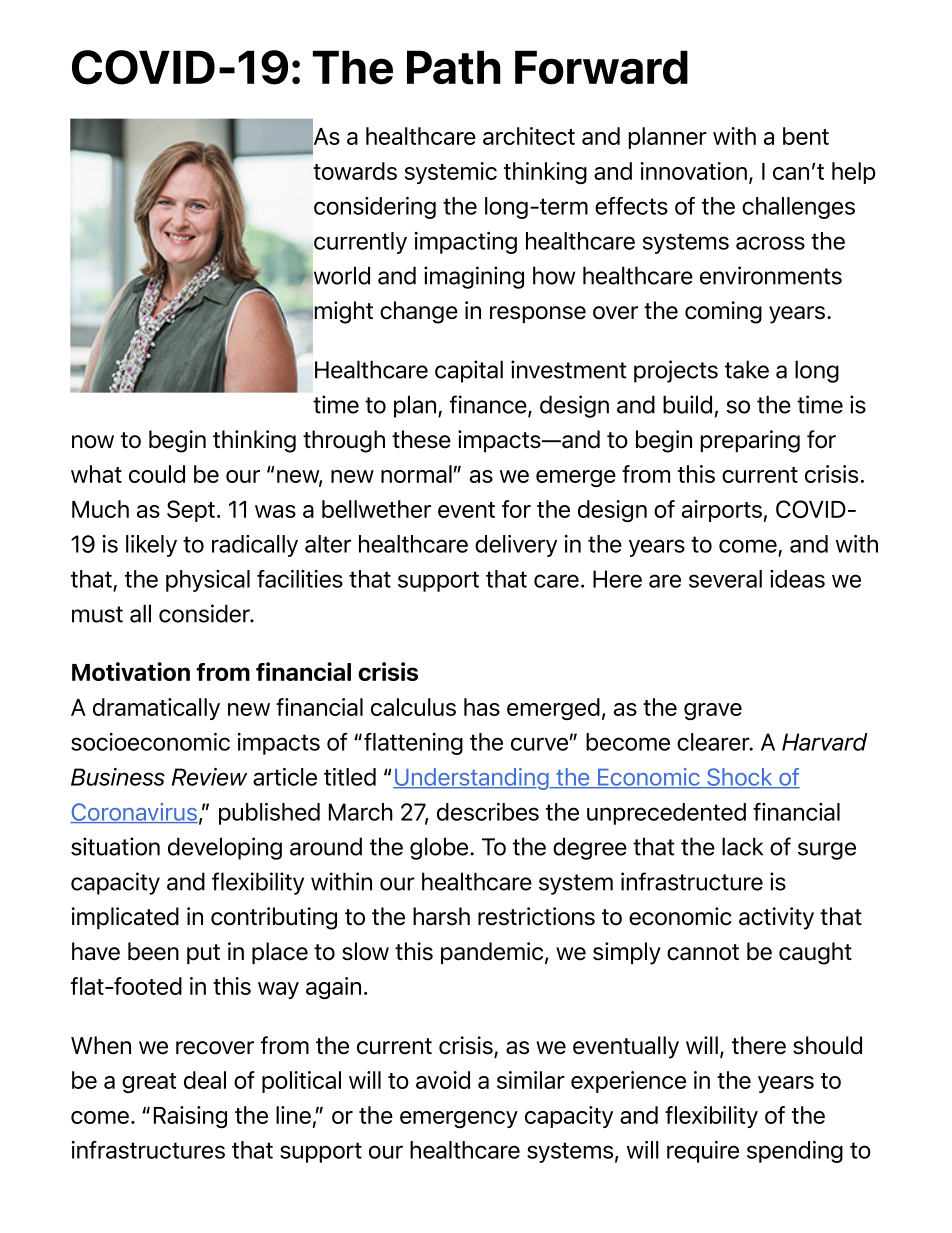 The image size is (952, 1233). I want to click on preparing, so click(750, 441).
